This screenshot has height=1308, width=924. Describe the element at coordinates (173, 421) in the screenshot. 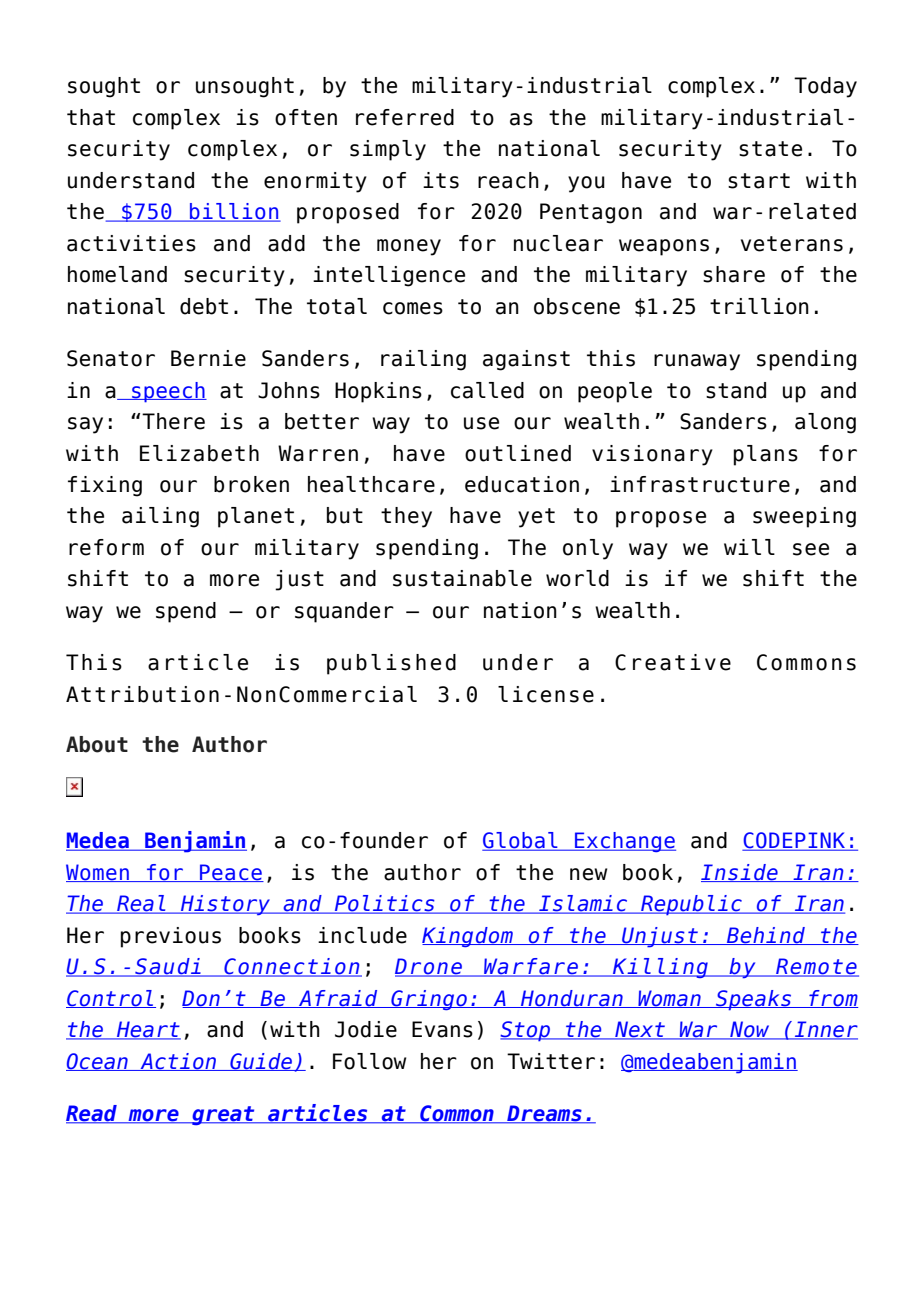

I see `There` at that location.
